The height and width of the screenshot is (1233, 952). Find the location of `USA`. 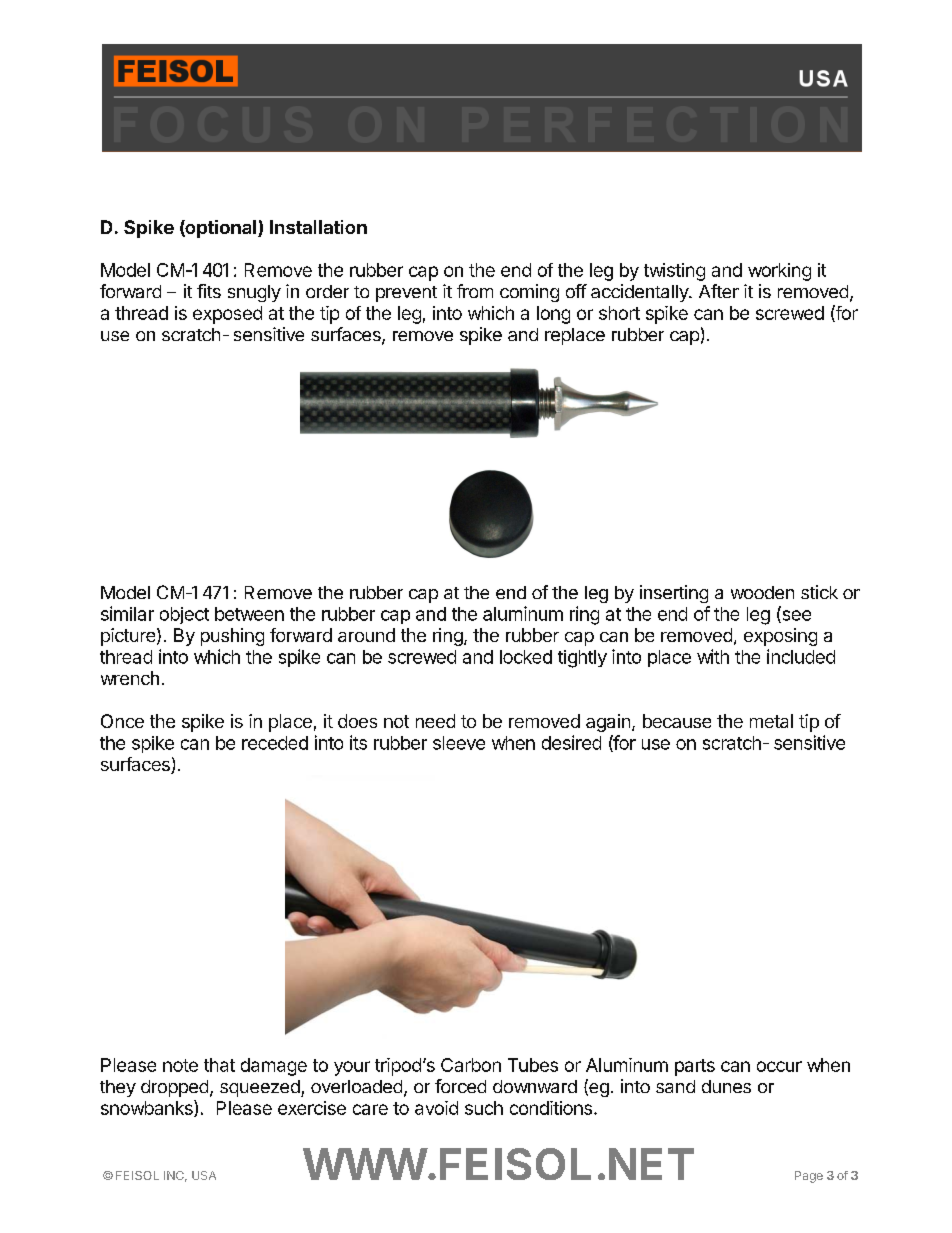

USA is located at coordinates (204, 1175).
